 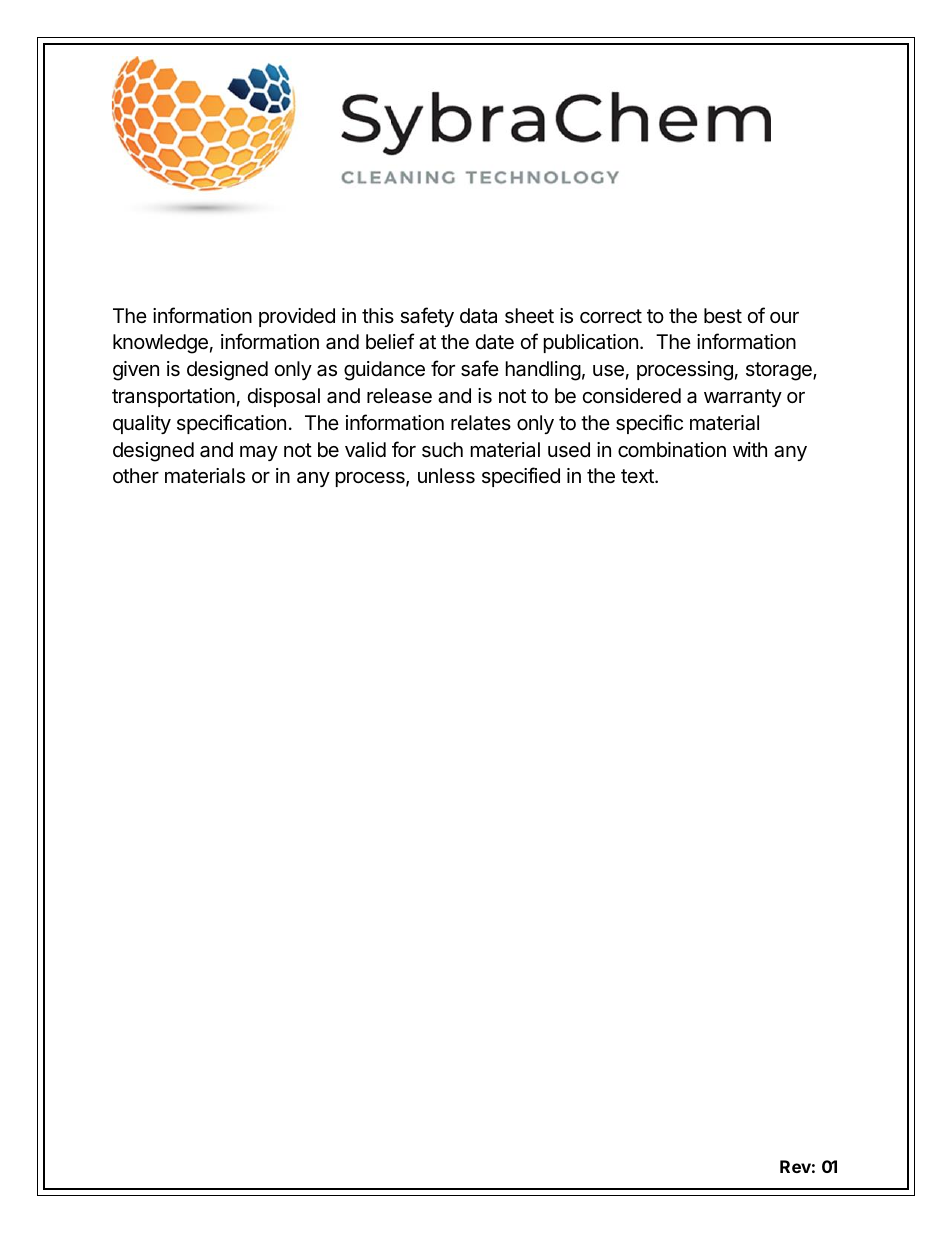 I want to click on other, so click(x=136, y=475).
